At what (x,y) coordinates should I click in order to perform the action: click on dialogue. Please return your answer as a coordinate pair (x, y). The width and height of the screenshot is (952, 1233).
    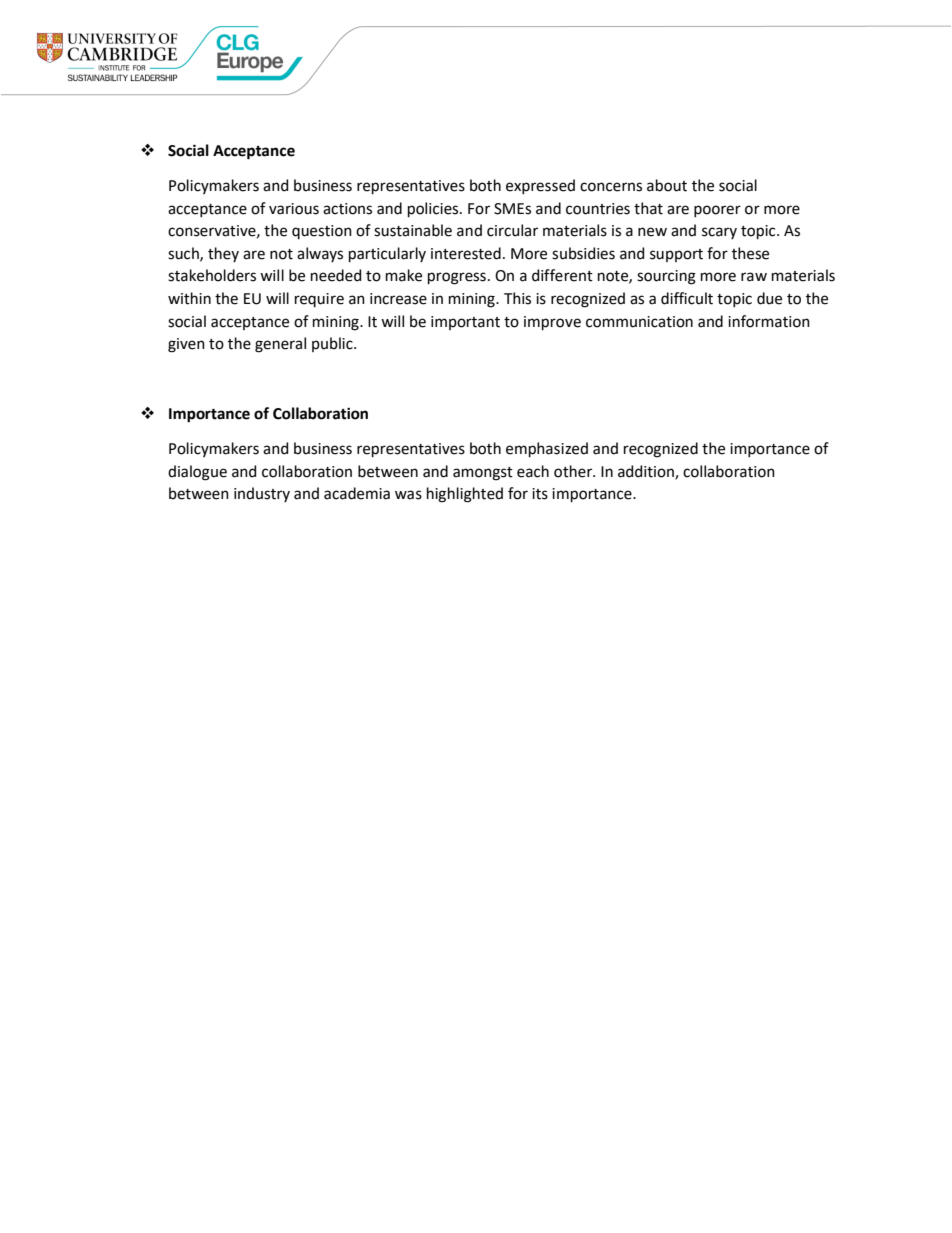
    Looking at the image, I should click on (197, 473).
